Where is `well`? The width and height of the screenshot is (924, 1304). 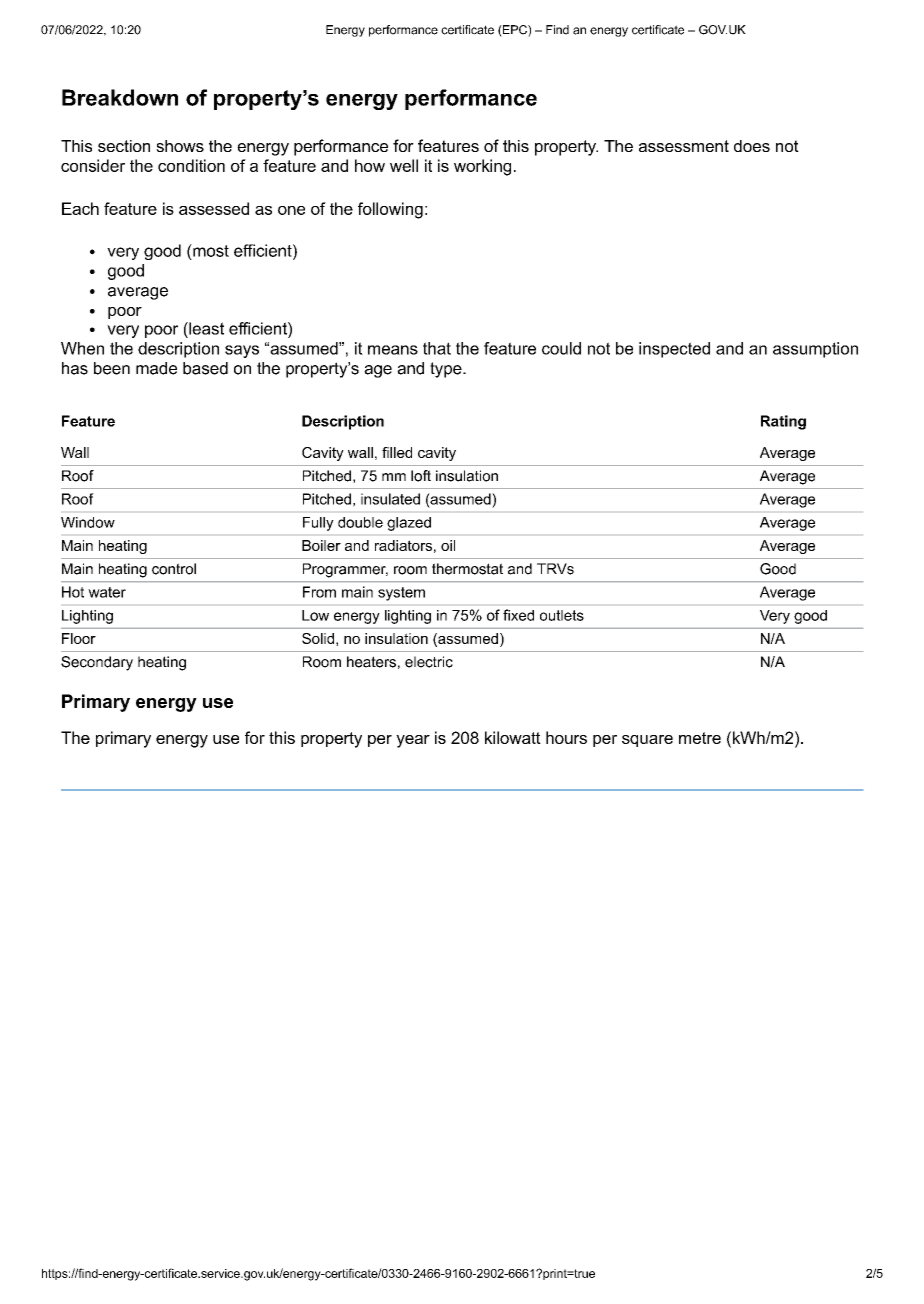 well is located at coordinates (404, 165).
